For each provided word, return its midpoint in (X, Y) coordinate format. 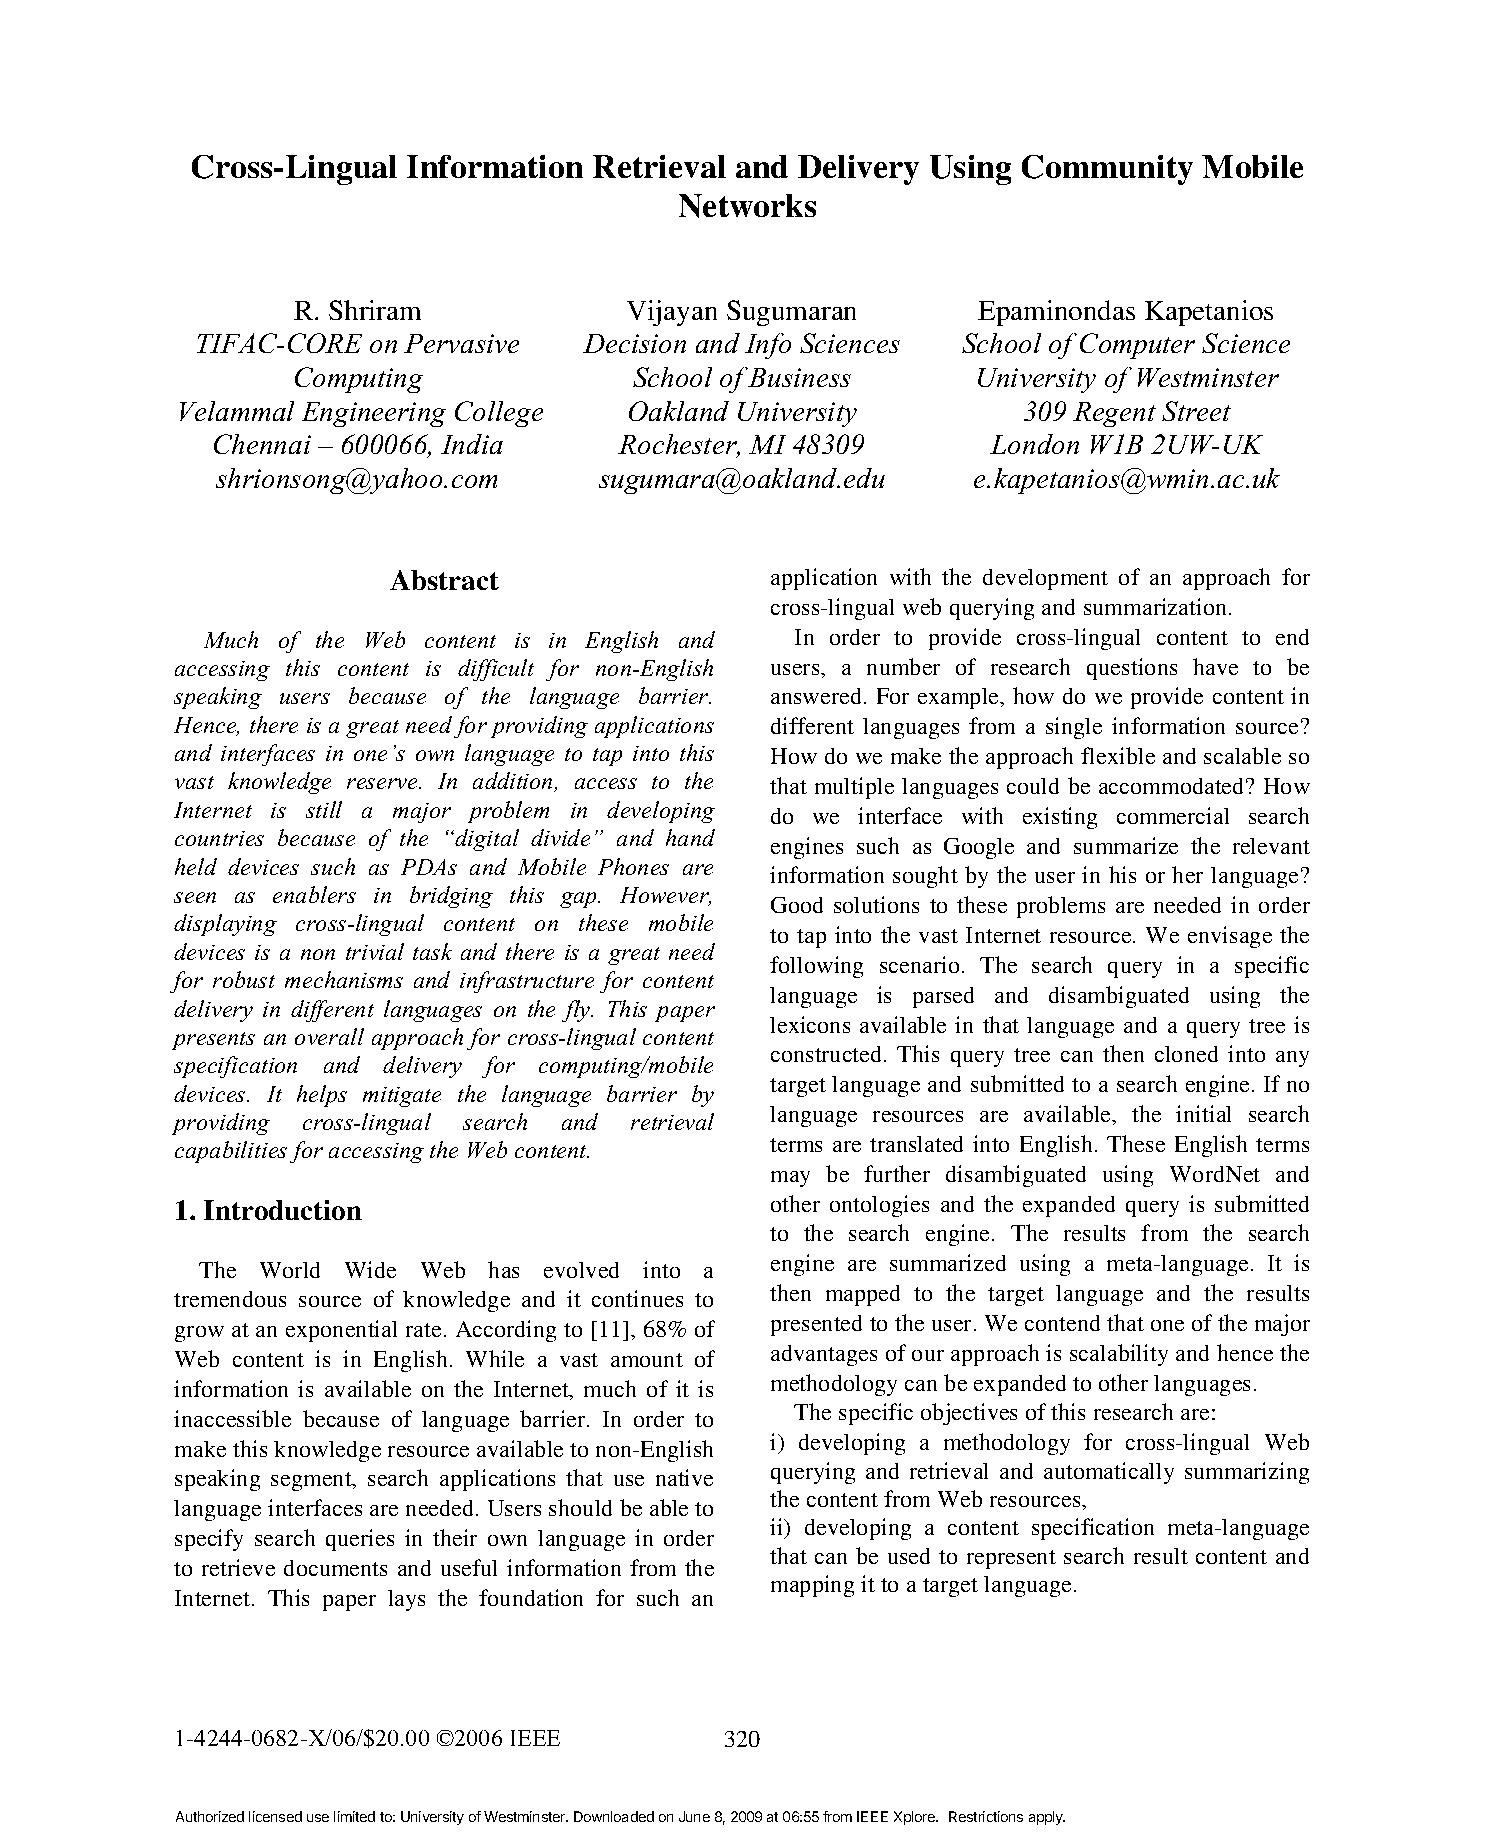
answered (818, 696)
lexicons (810, 1024)
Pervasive (461, 343)
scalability (1119, 1355)
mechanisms (344, 979)
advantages (824, 1355)
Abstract (444, 580)
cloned (1186, 1054)
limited (354, 1816)
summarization (1157, 606)
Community (1107, 170)
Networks (747, 206)
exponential (341, 1331)
